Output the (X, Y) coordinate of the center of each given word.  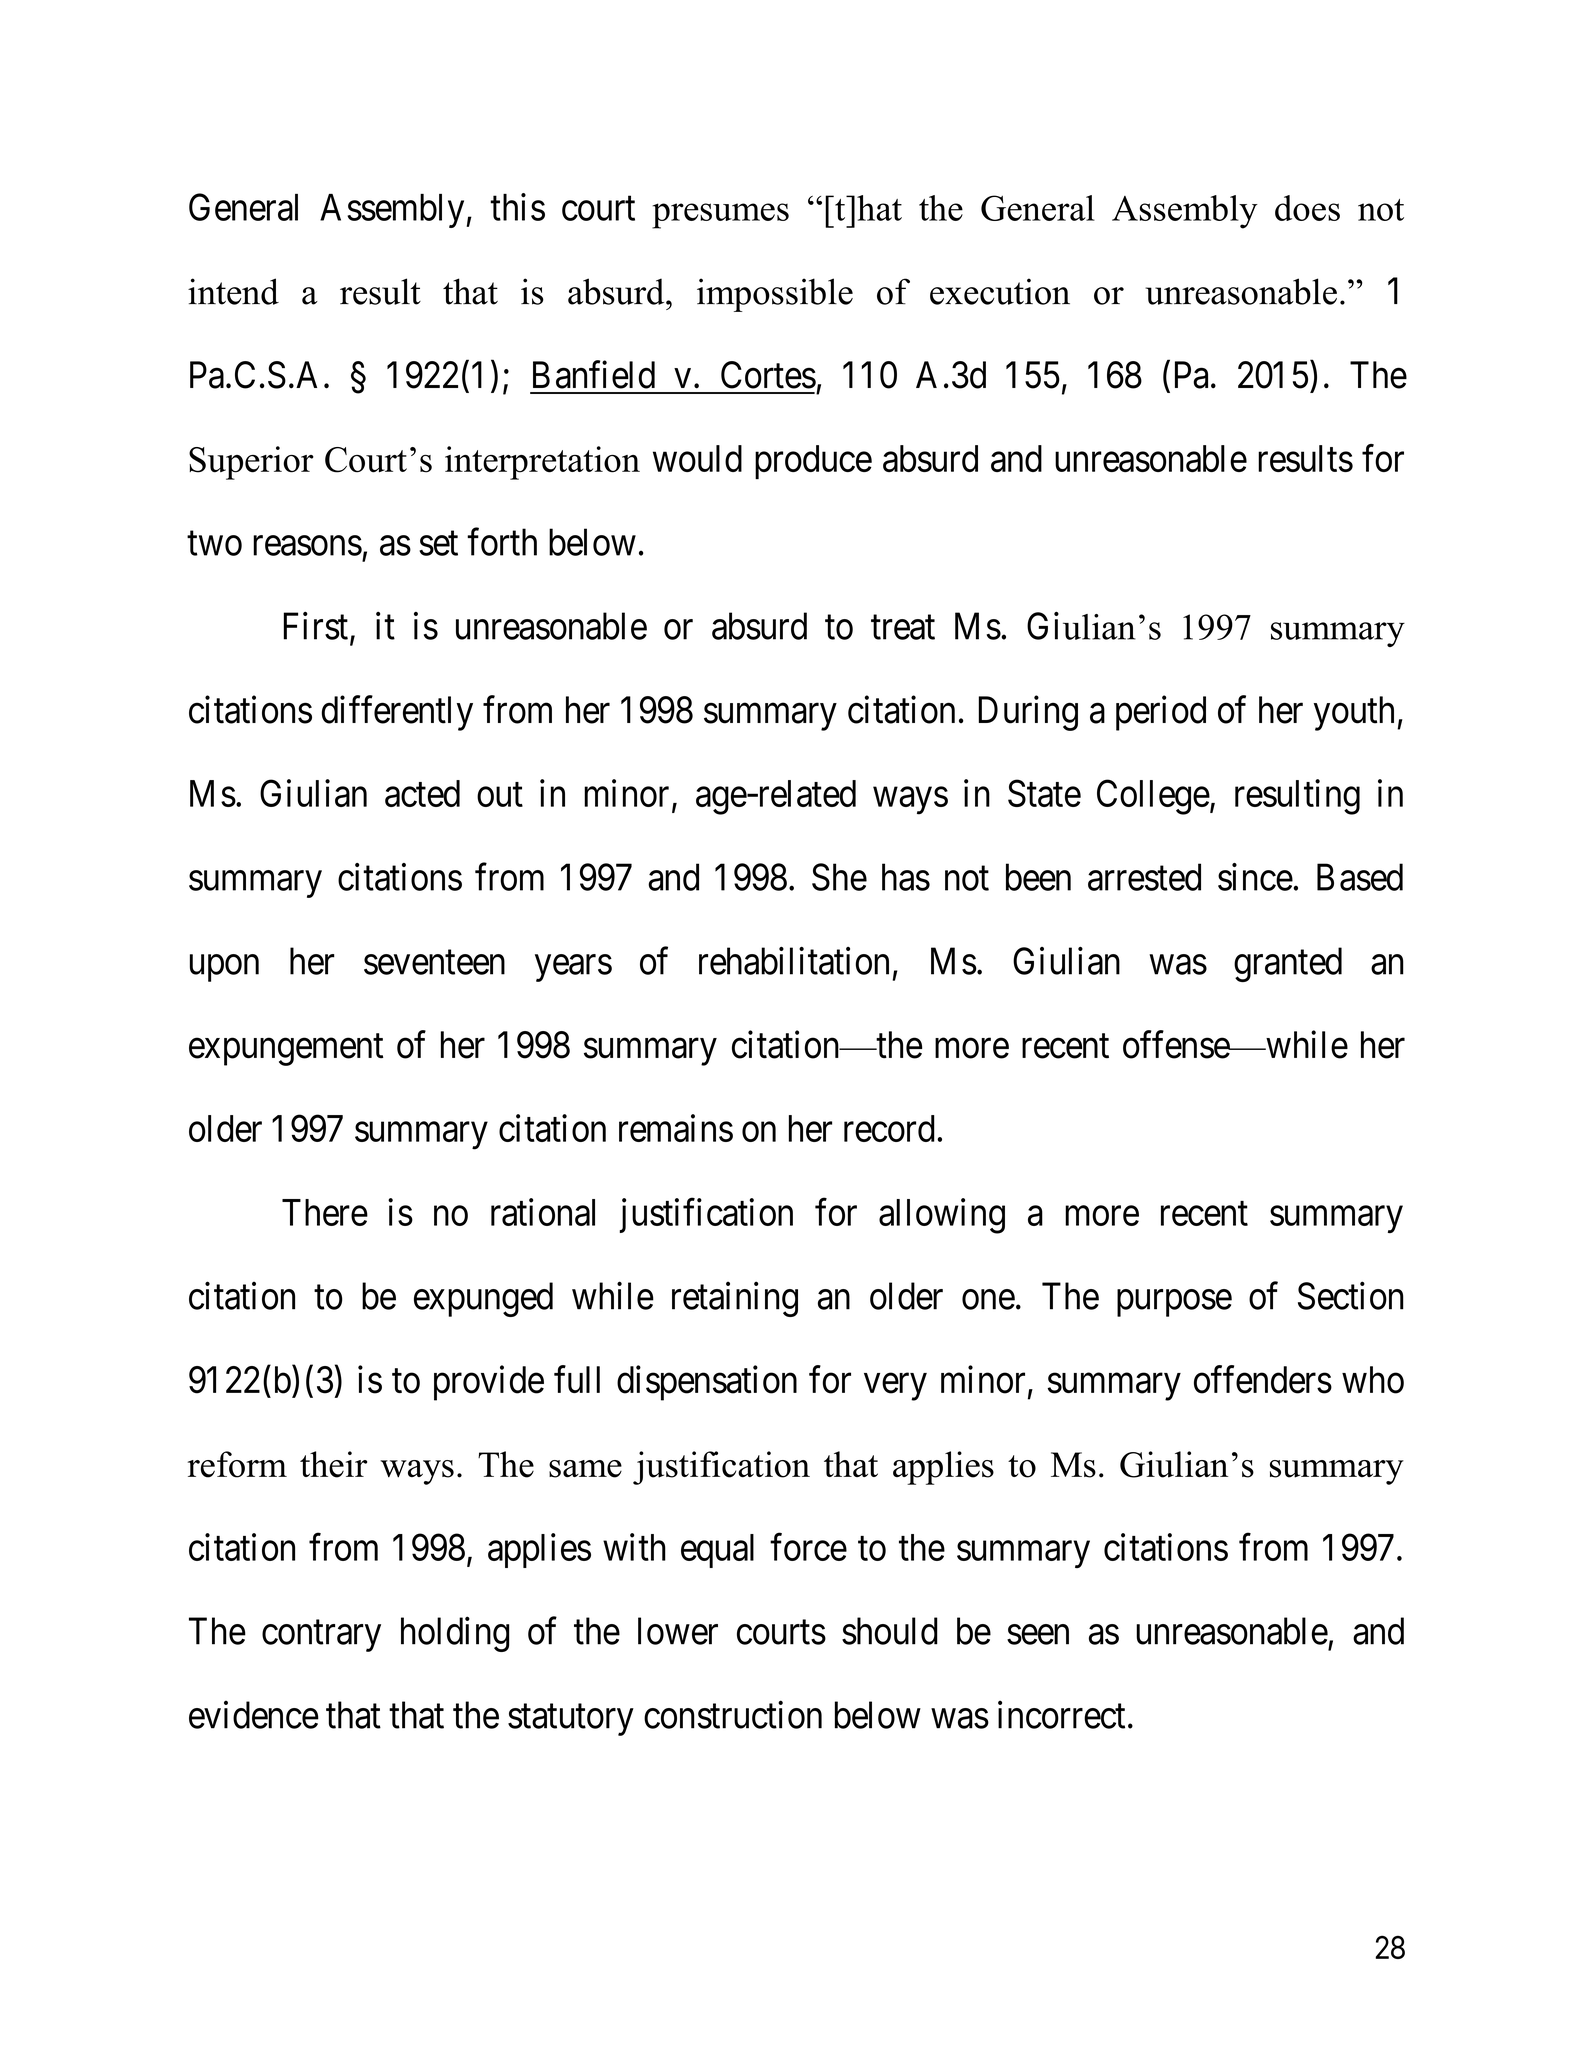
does (1307, 208)
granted (1288, 964)
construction (733, 1715)
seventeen (434, 963)
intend (233, 291)
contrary (321, 1636)
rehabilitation (794, 961)
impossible (775, 295)
